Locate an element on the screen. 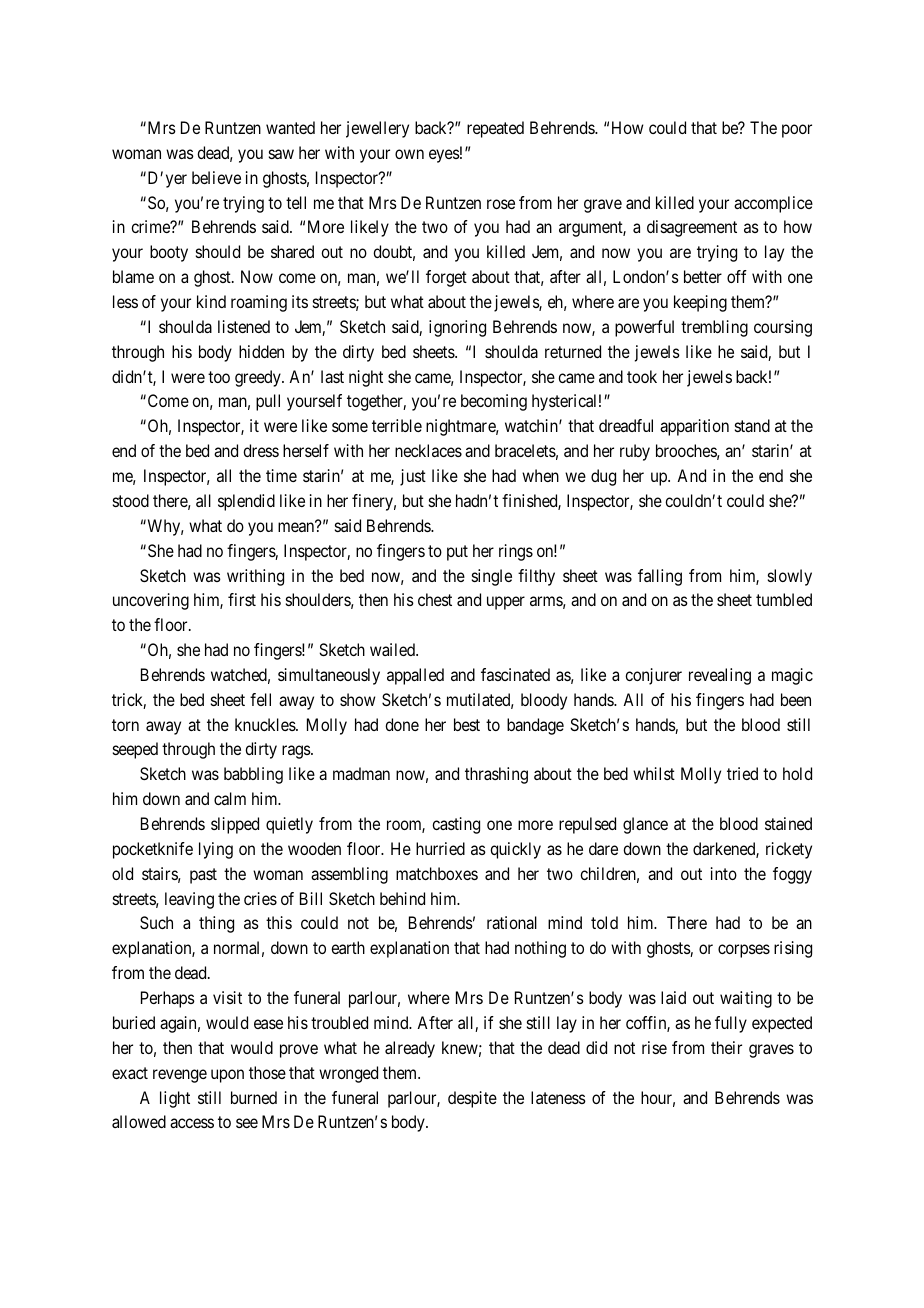 The height and width of the screenshot is (1308, 924). apparition is located at coordinates (694, 427).
